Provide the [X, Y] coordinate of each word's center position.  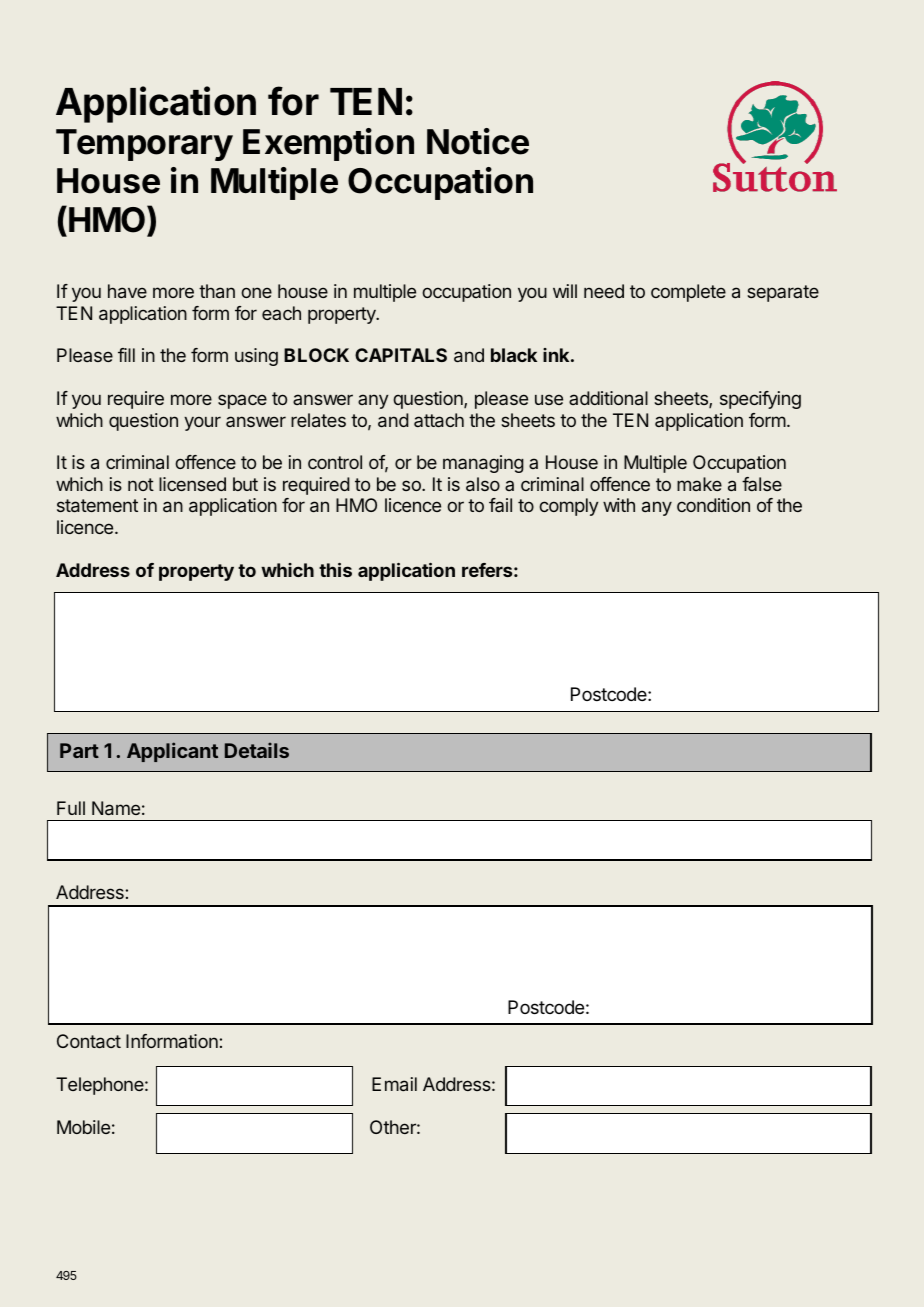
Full [71, 808]
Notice [478, 141]
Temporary [144, 145]
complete [688, 293]
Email [394, 1084]
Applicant [172, 752]
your [202, 423]
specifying [760, 400]
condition [713, 505]
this [335, 570]
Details [257, 750]
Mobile [83, 1127]
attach [439, 420]
